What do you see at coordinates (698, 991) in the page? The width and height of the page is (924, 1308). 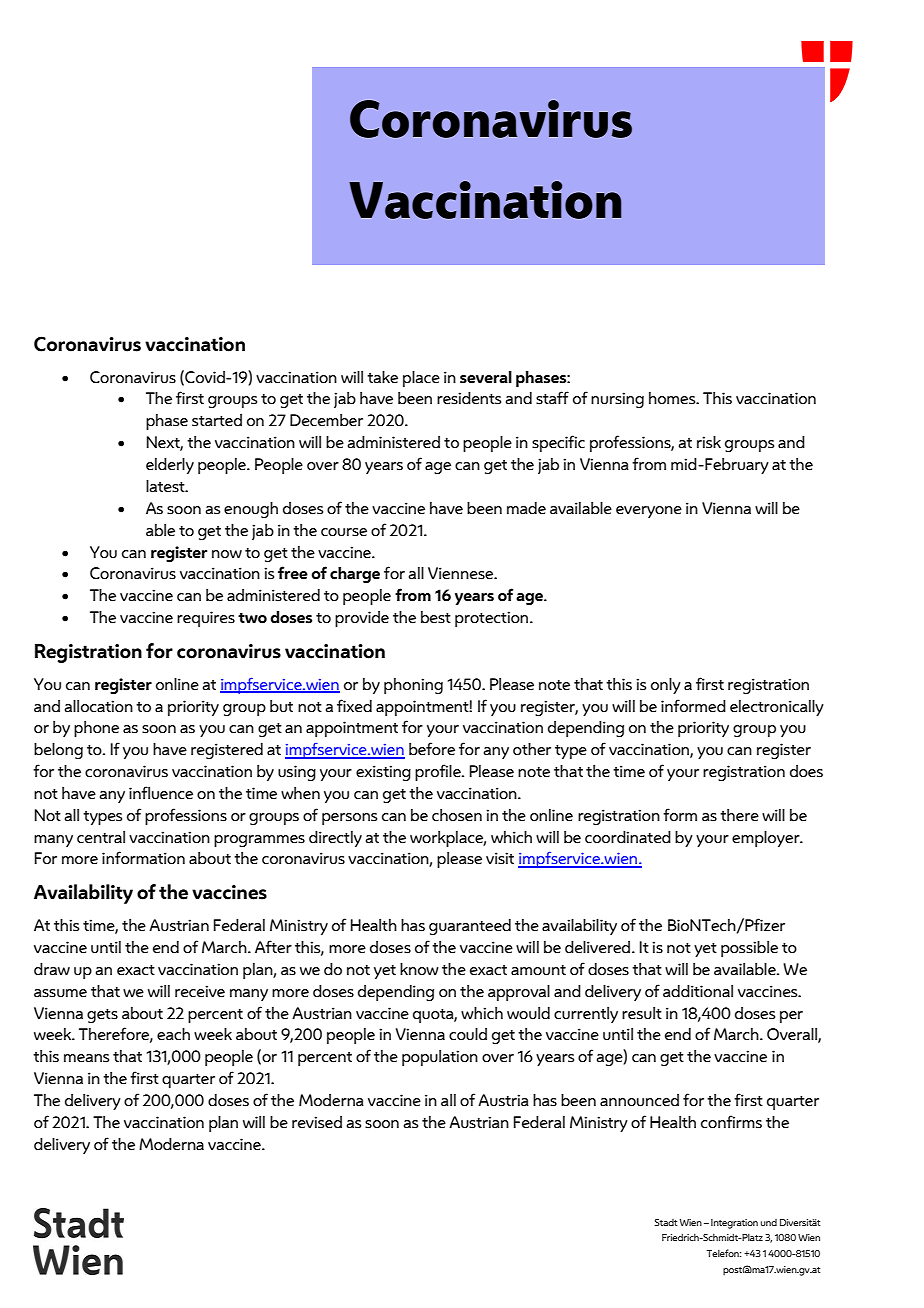 I see `additional` at bounding box center [698, 991].
